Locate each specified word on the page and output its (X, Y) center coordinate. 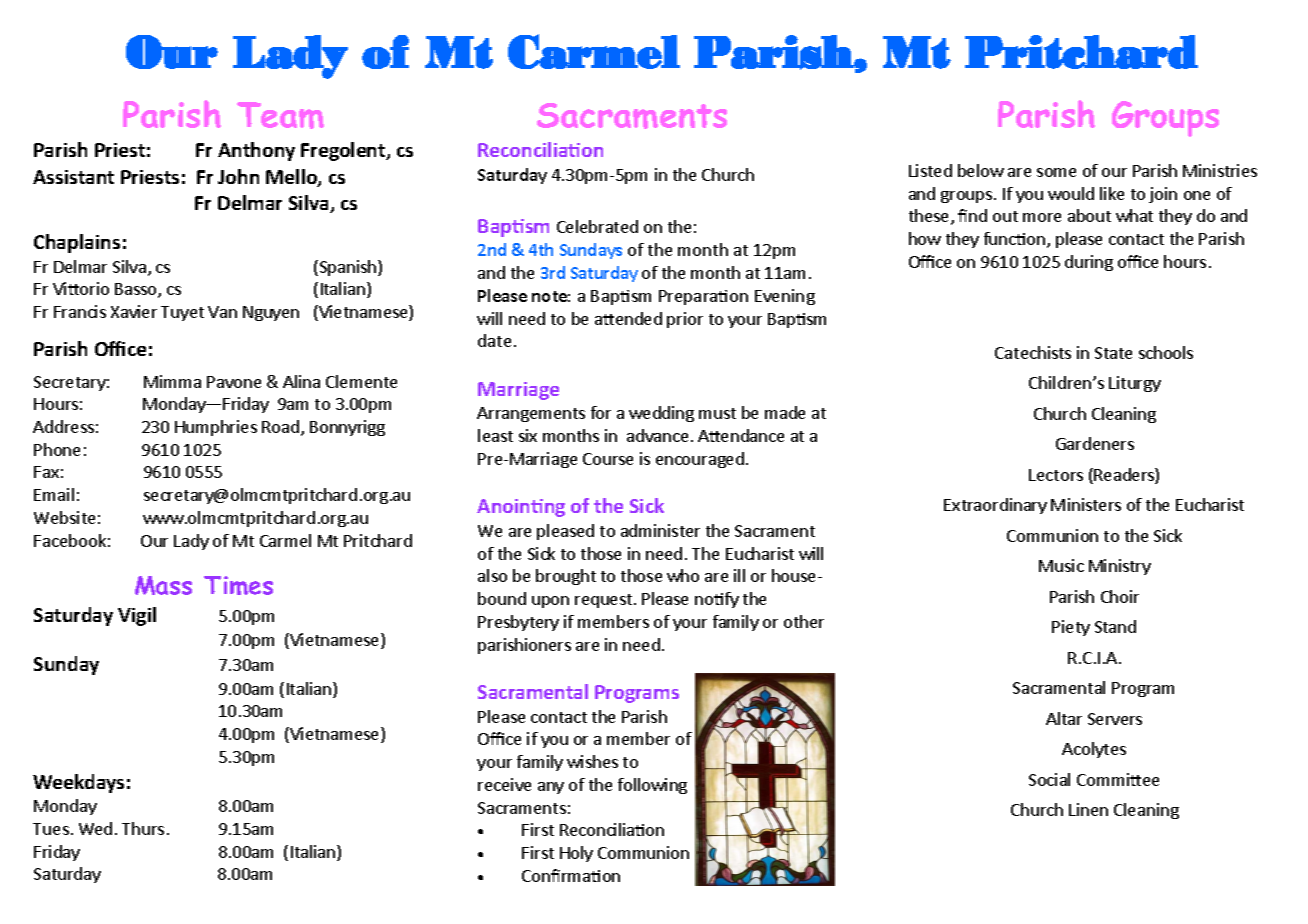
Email (54, 494)
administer (660, 530)
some (1056, 172)
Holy (576, 854)
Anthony (256, 151)
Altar (1064, 718)
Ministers (1086, 504)
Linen (1088, 809)
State (1113, 353)
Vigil (137, 616)
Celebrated (597, 226)
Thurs (143, 828)
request (605, 601)
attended (628, 318)
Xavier (134, 311)
